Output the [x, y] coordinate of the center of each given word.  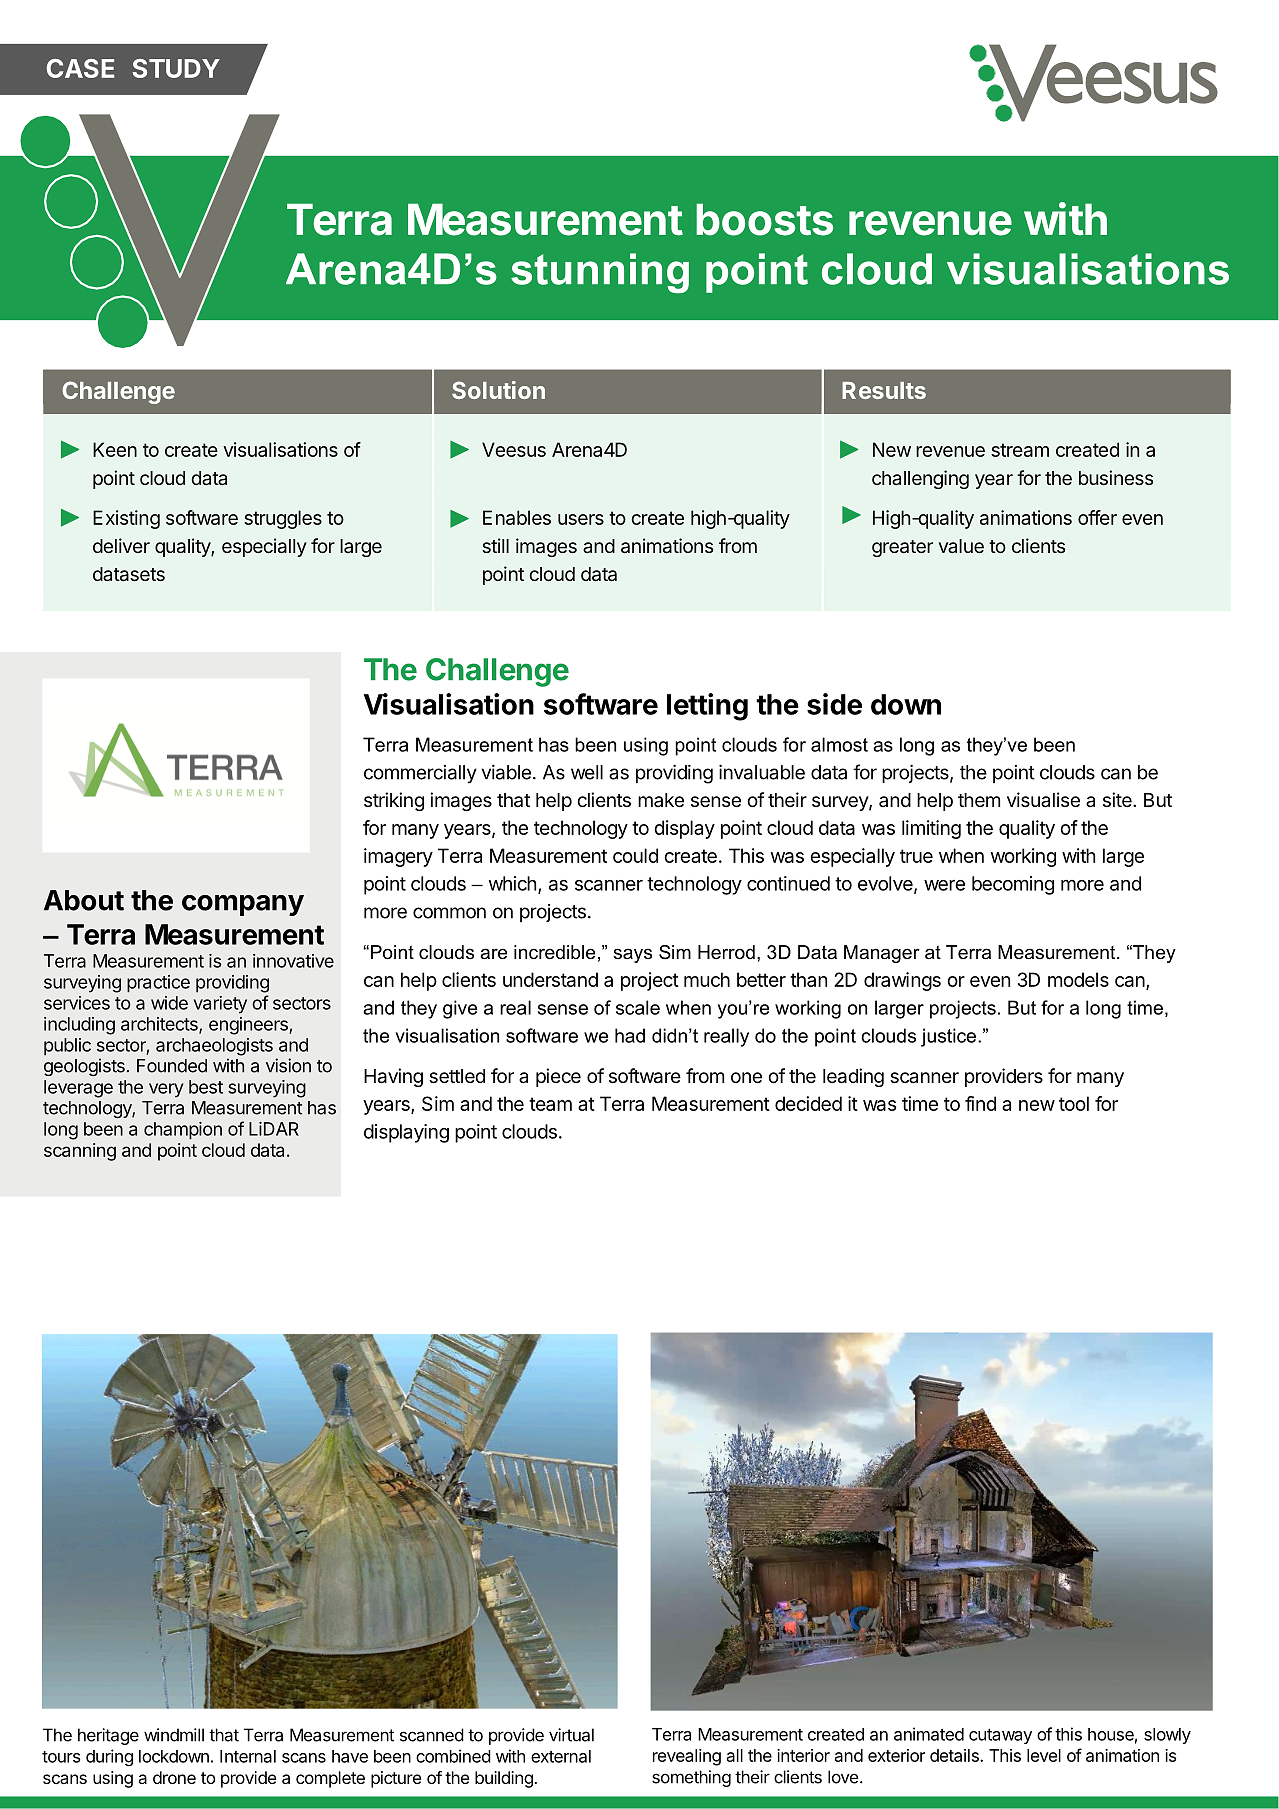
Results [884, 390]
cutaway [1000, 1736]
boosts [764, 219]
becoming [1013, 885]
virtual [571, 1735]
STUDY [176, 68]
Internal [248, 1756]
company [243, 905]
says [632, 955]
